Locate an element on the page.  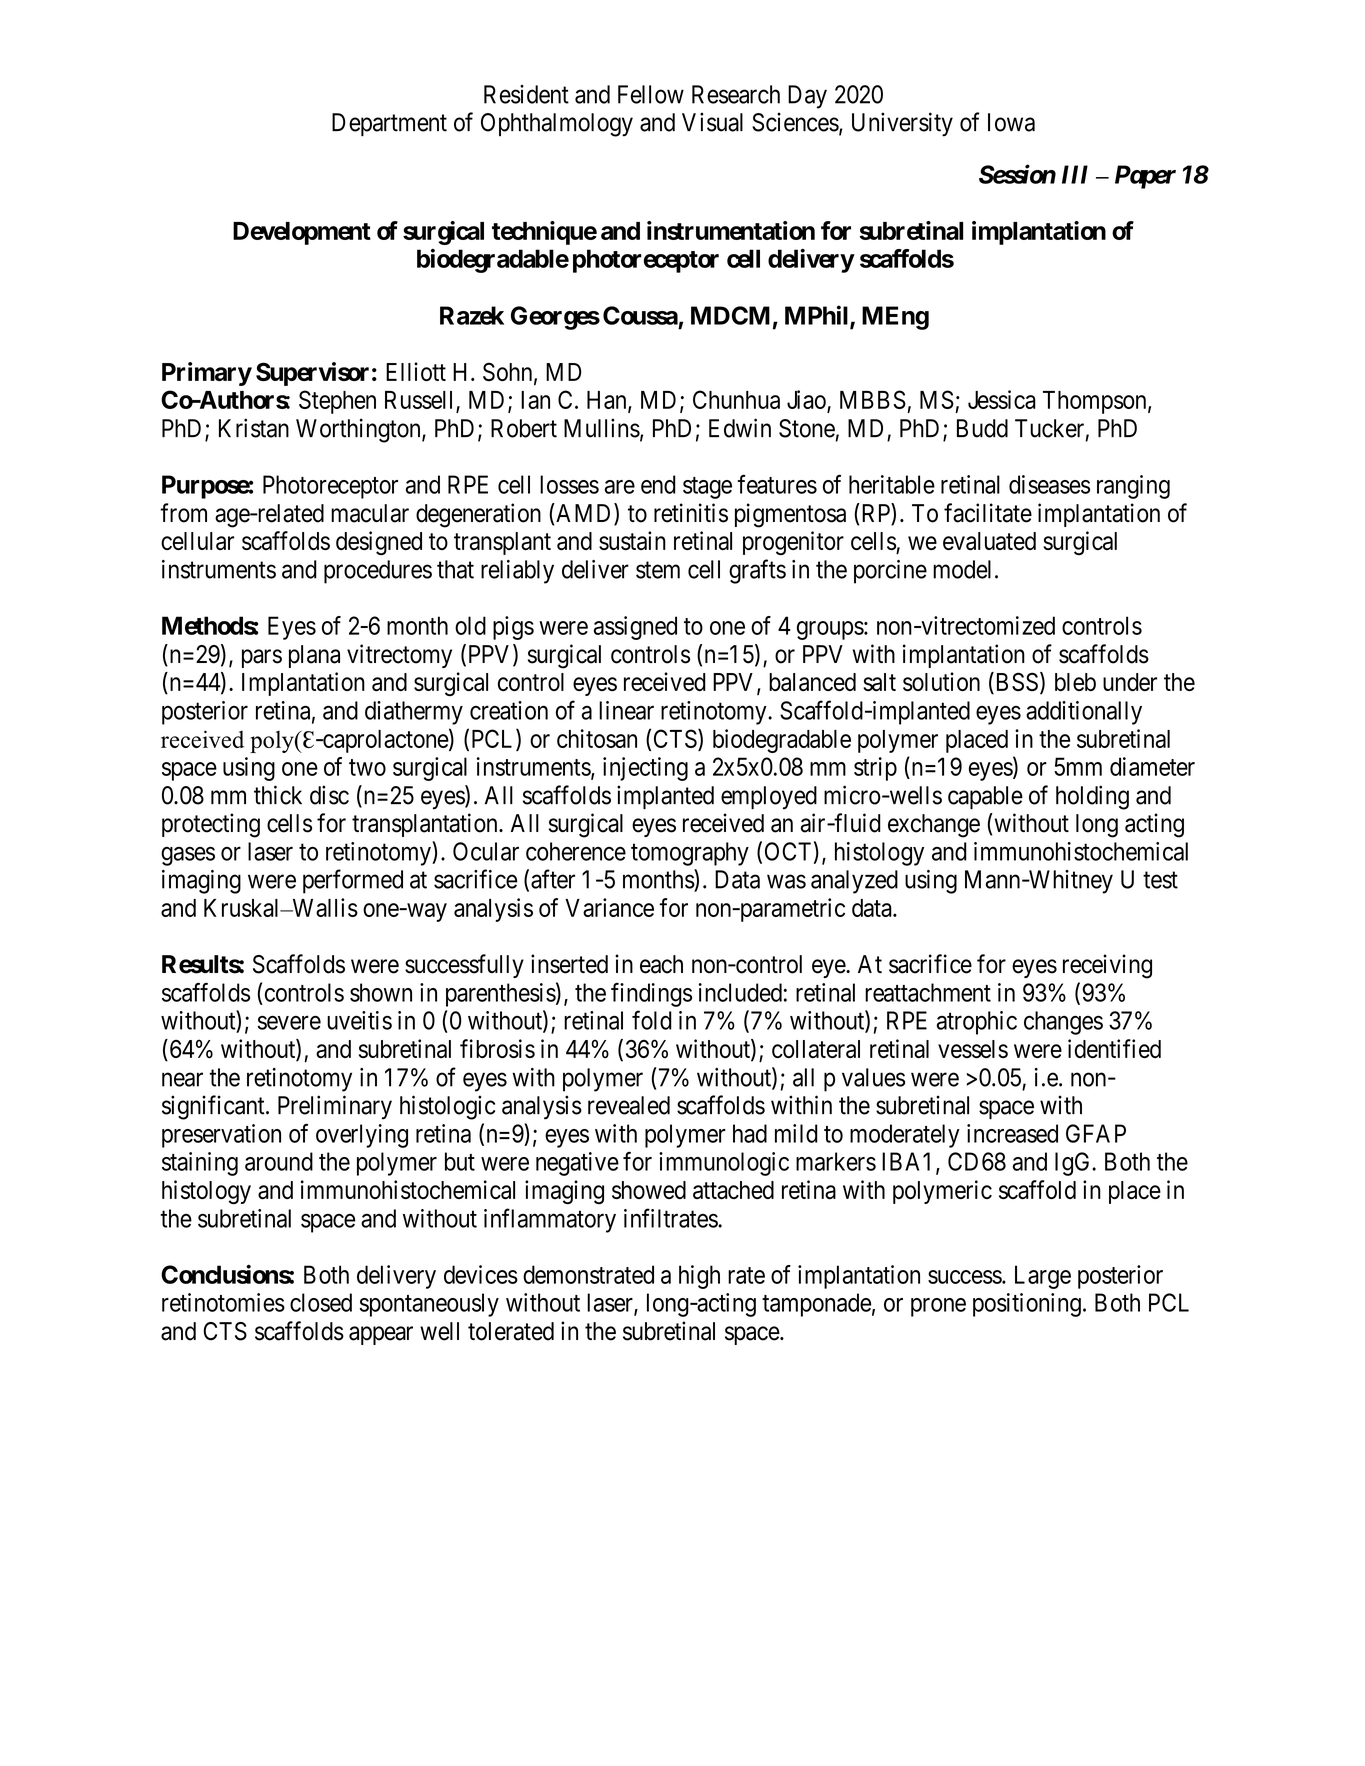
macular is located at coordinates (370, 513).
